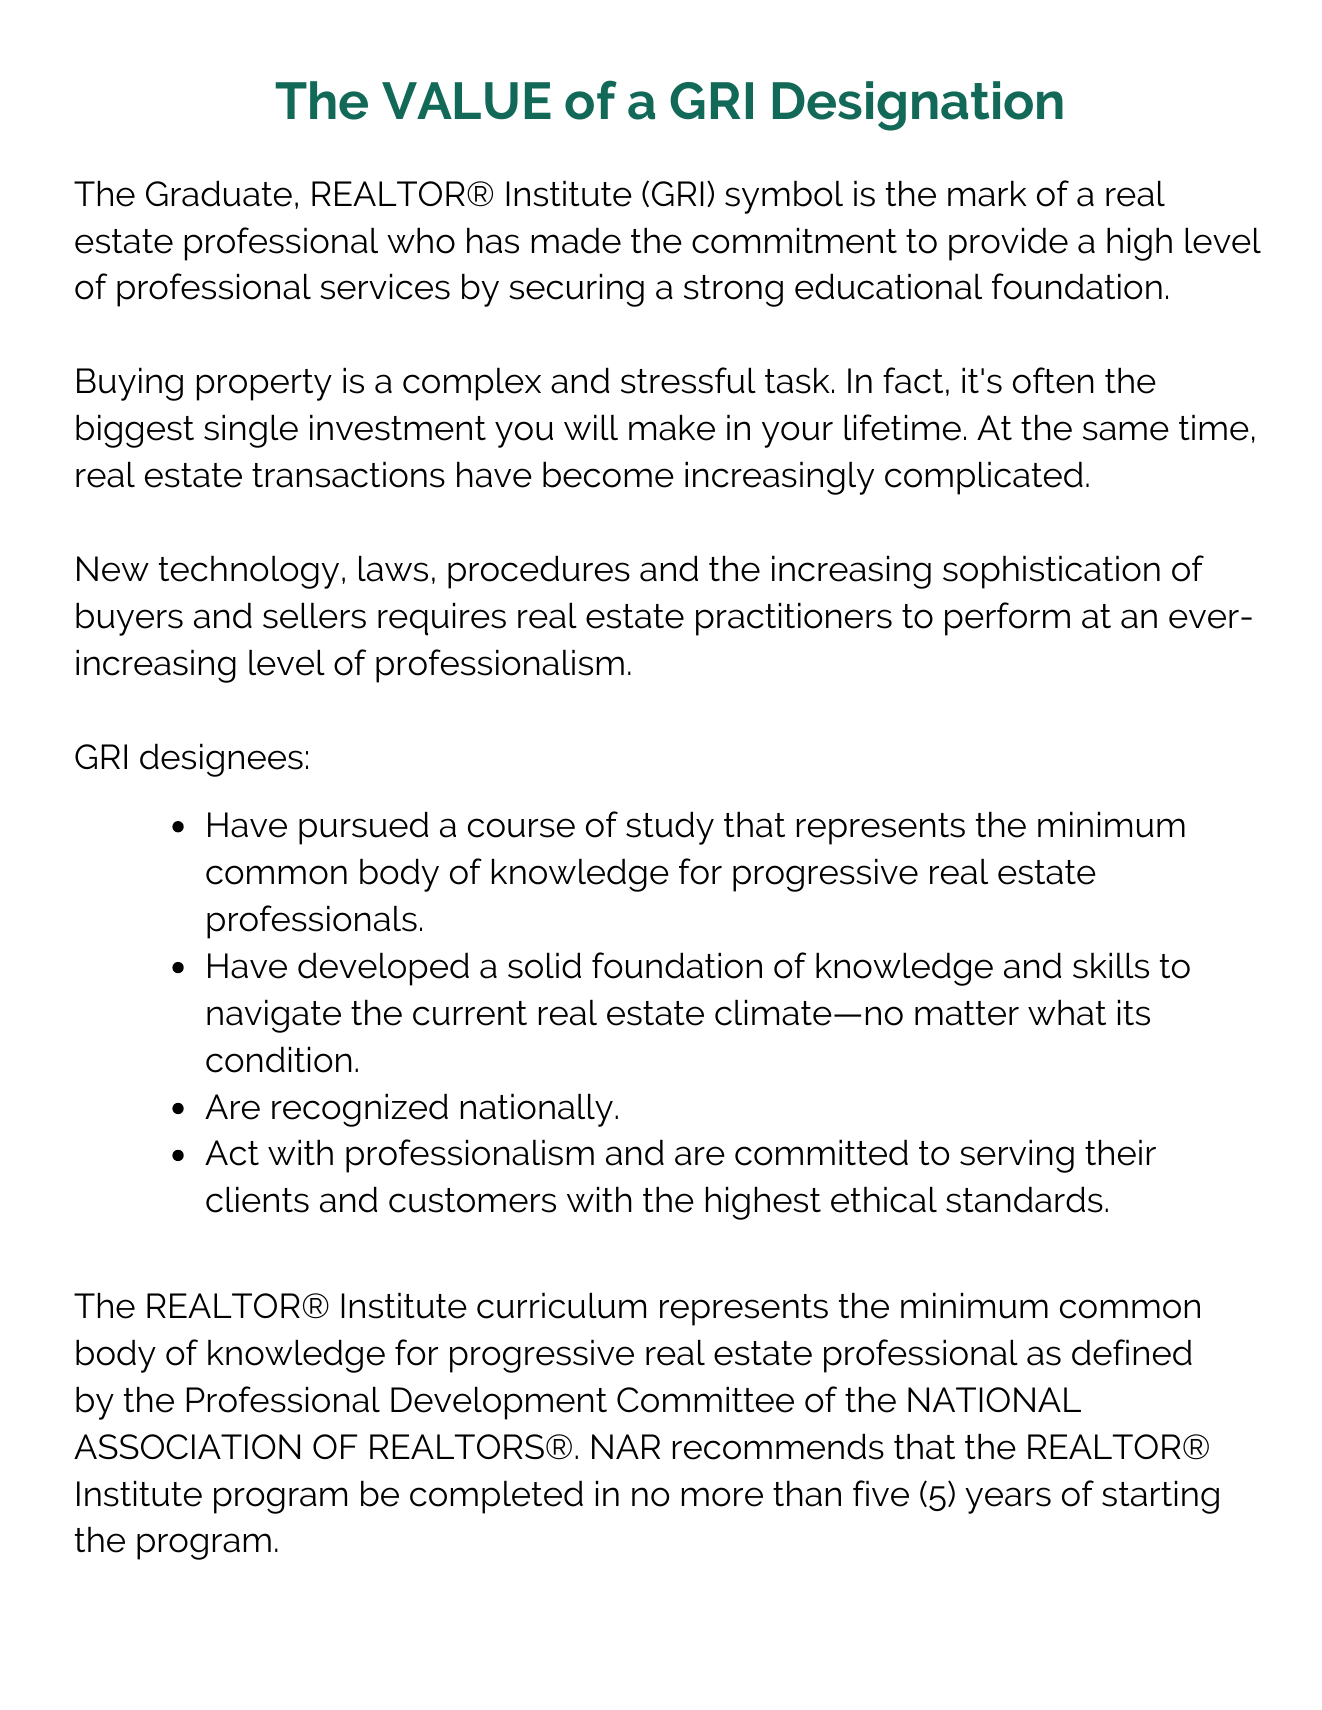 The height and width of the screenshot is (1710, 1322). Describe the element at coordinates (1051, 572) in the screenshot. I see `sophistication` at that location.
